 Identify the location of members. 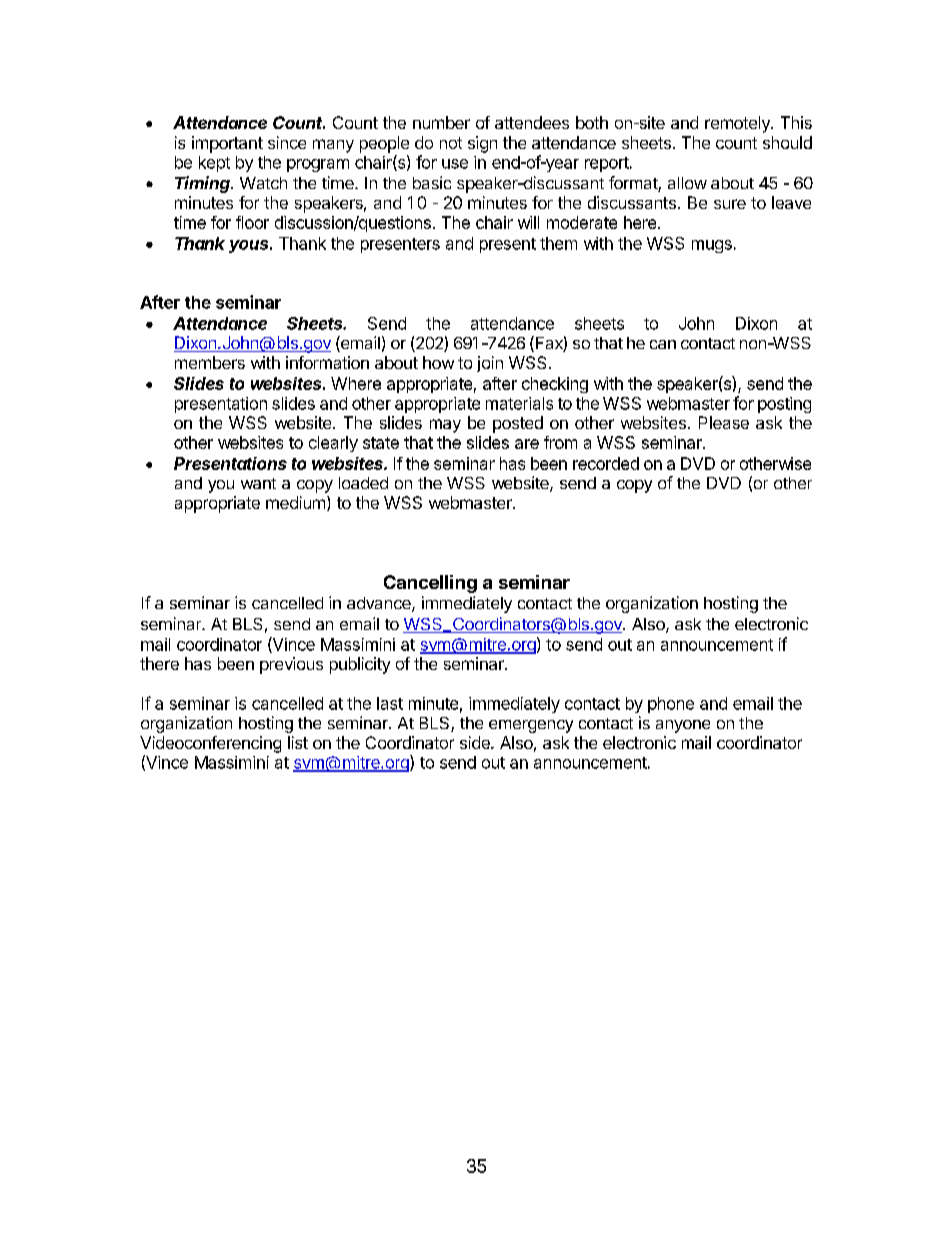
(210, 362).
